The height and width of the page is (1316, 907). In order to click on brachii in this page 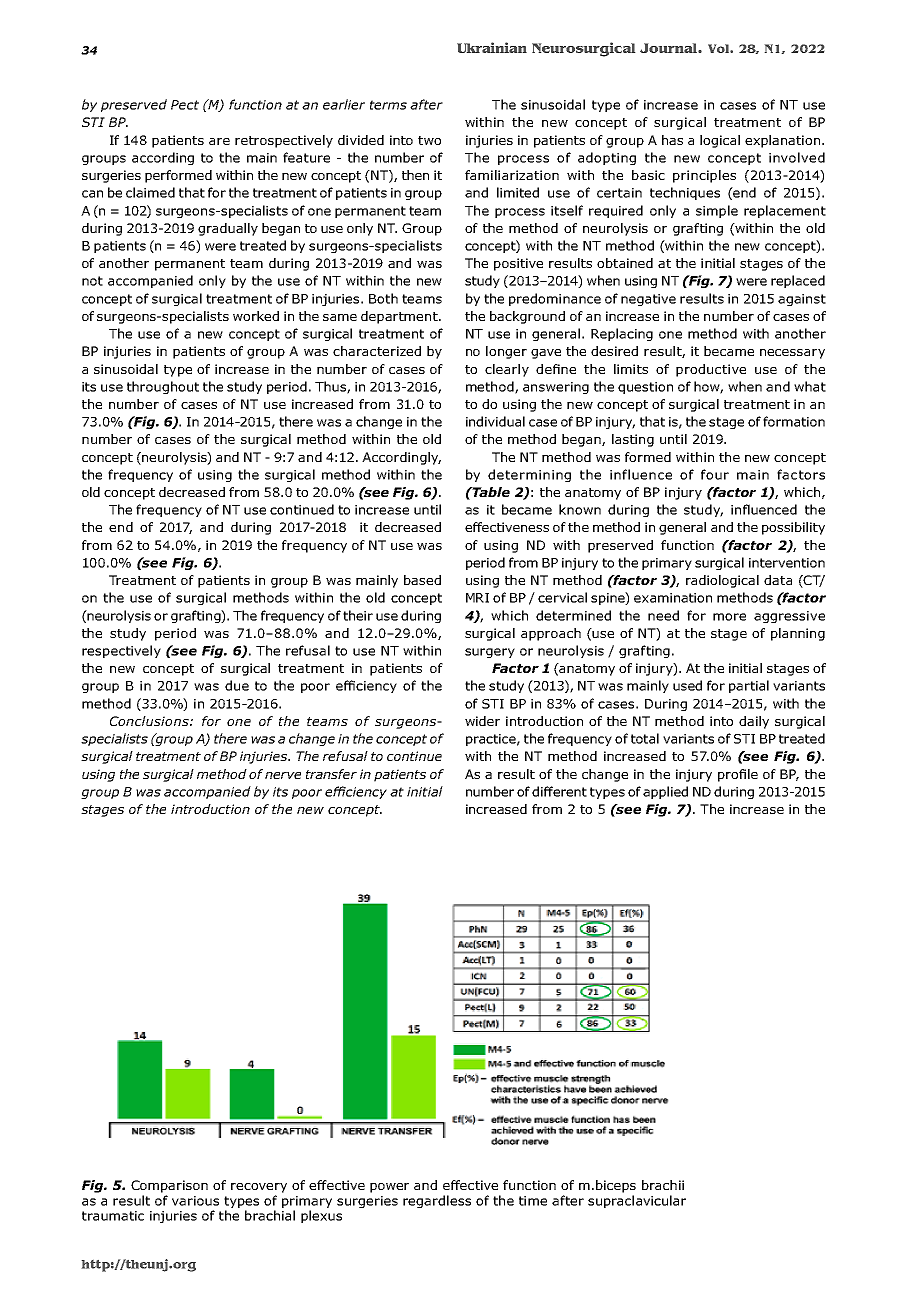, I will do `click(663, 1185)`.
